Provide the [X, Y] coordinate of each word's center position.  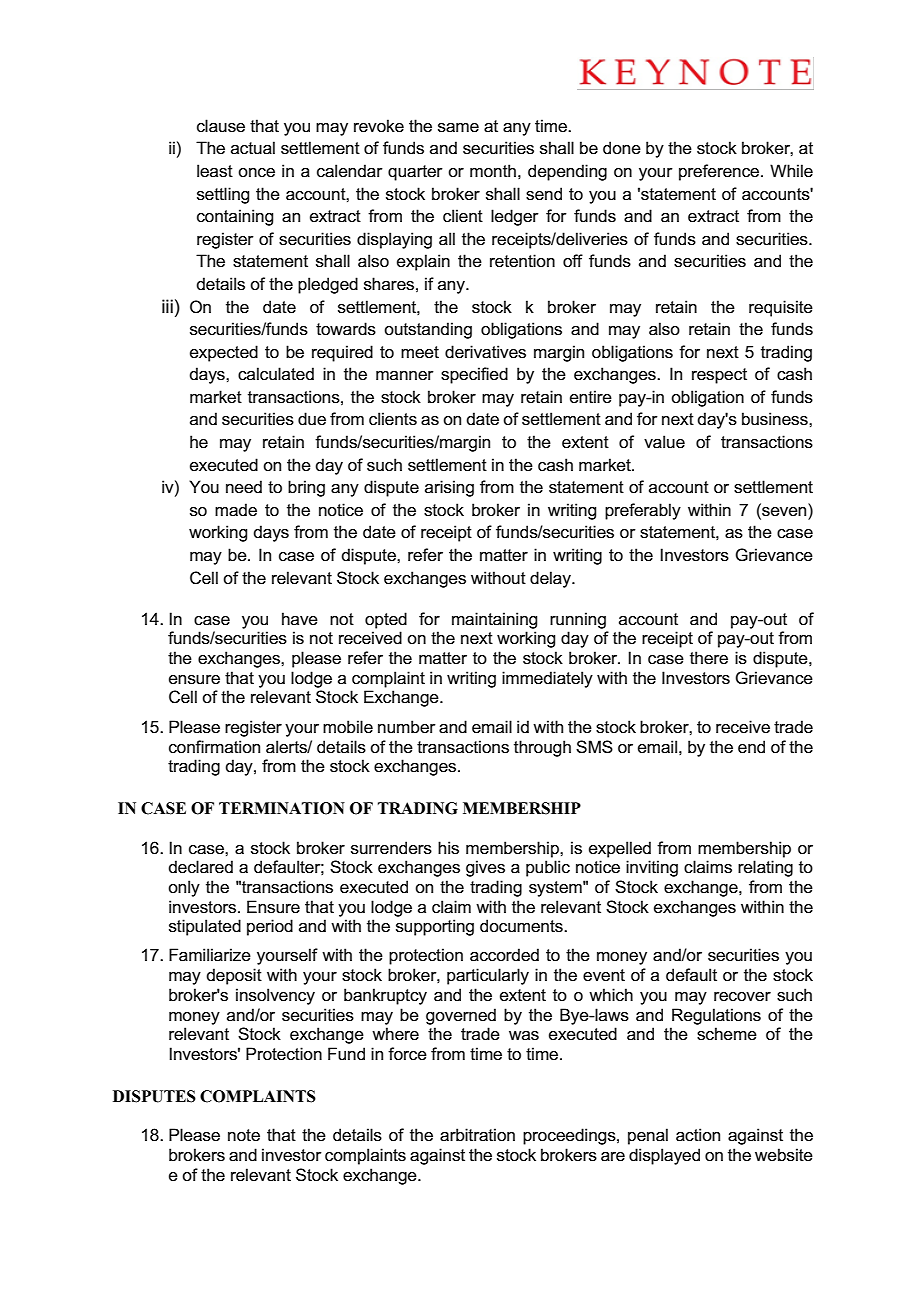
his [448, 848]
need [244, 487]
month [493, 170]
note [244, 1135]
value [664, 442]
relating [765, 868]
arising [449, 488]
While [791, 171]
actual [253, 148]
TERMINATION [282, 808]
